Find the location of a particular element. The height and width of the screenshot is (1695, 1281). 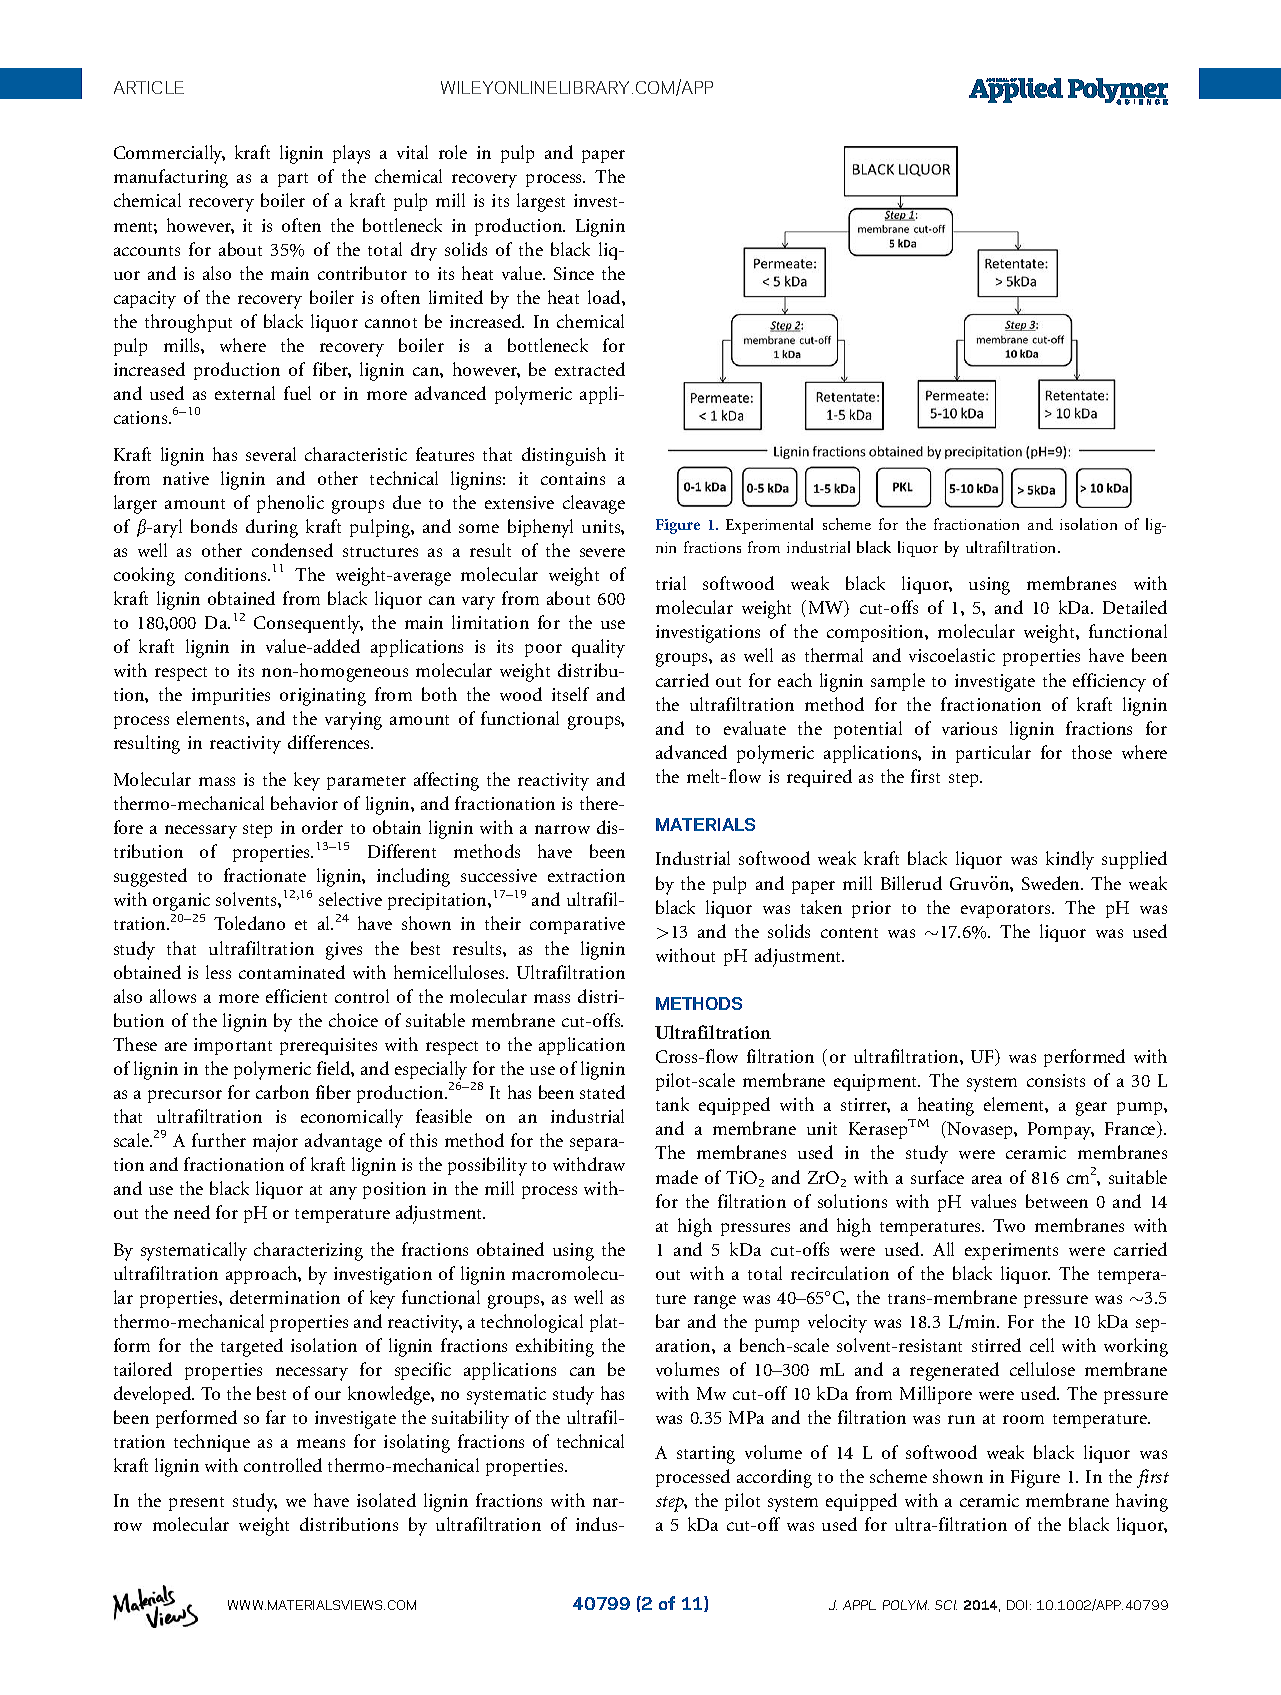

made is located at coordinates (677, 1177).
